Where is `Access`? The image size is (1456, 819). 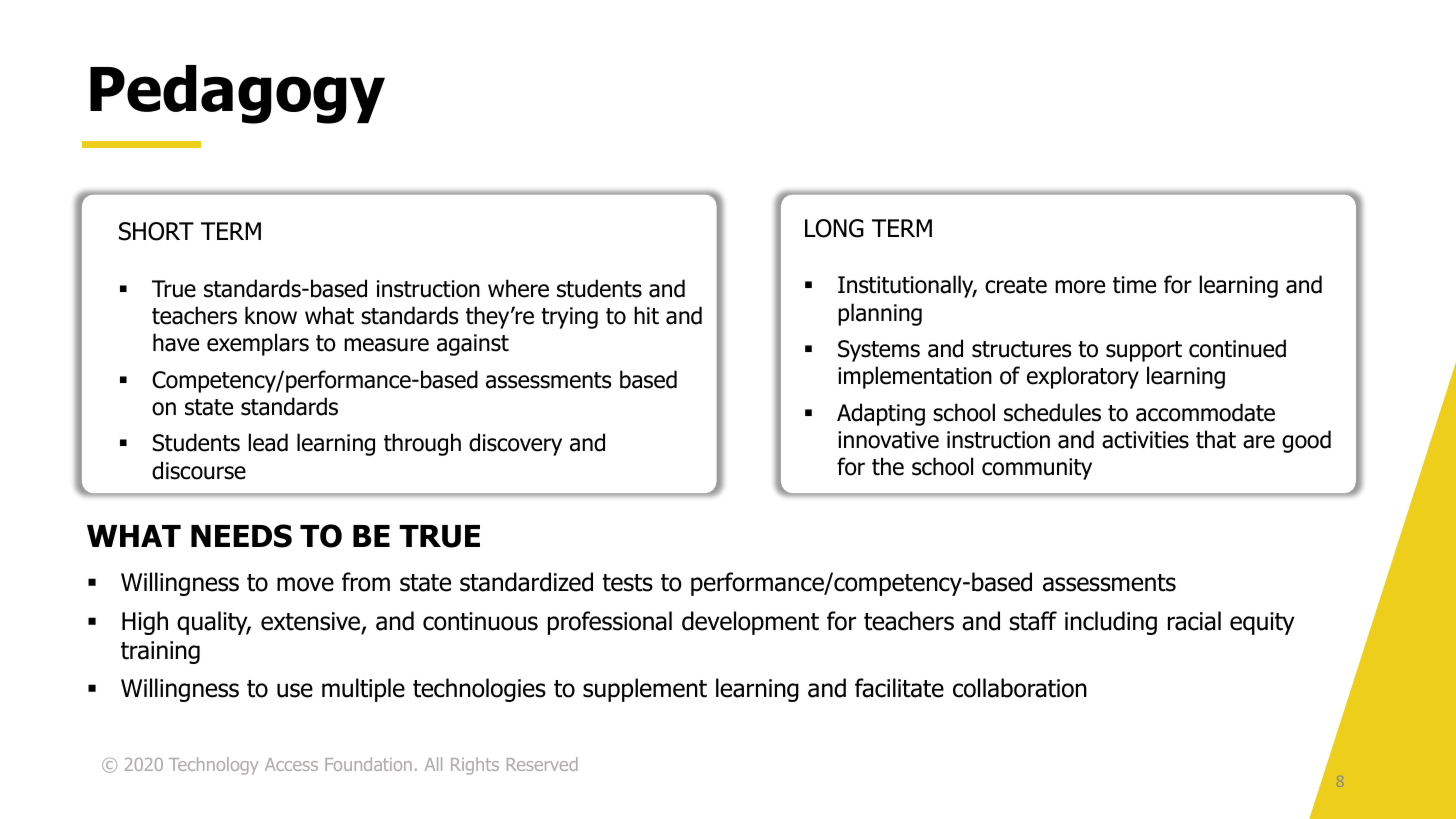
Access is located at coordinates (291, 764).
